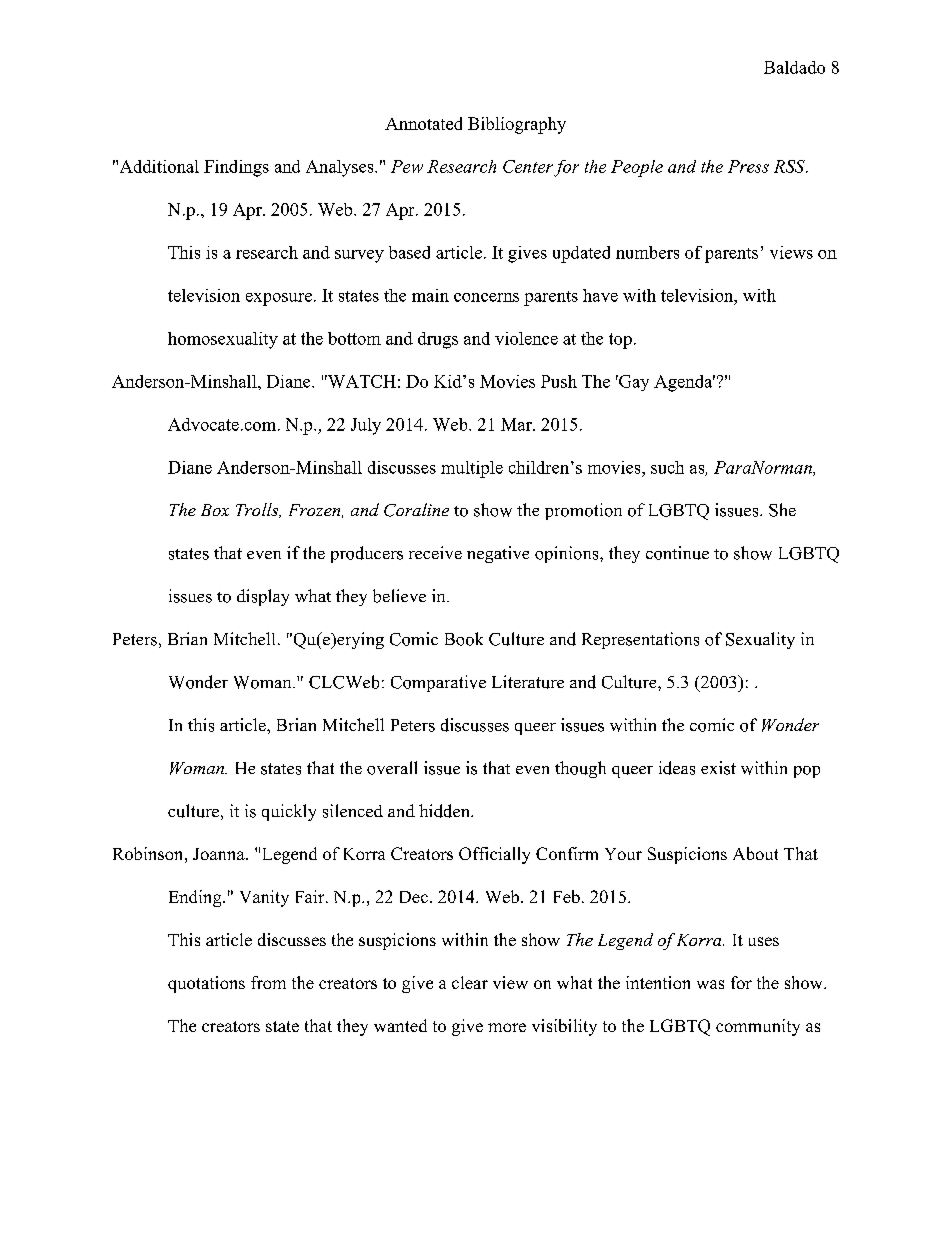 Image resolution: width=952 pixels, height=1233 pixels. Describe the element at coordinates (498, 554) in the image. I see `negative` at that location.
